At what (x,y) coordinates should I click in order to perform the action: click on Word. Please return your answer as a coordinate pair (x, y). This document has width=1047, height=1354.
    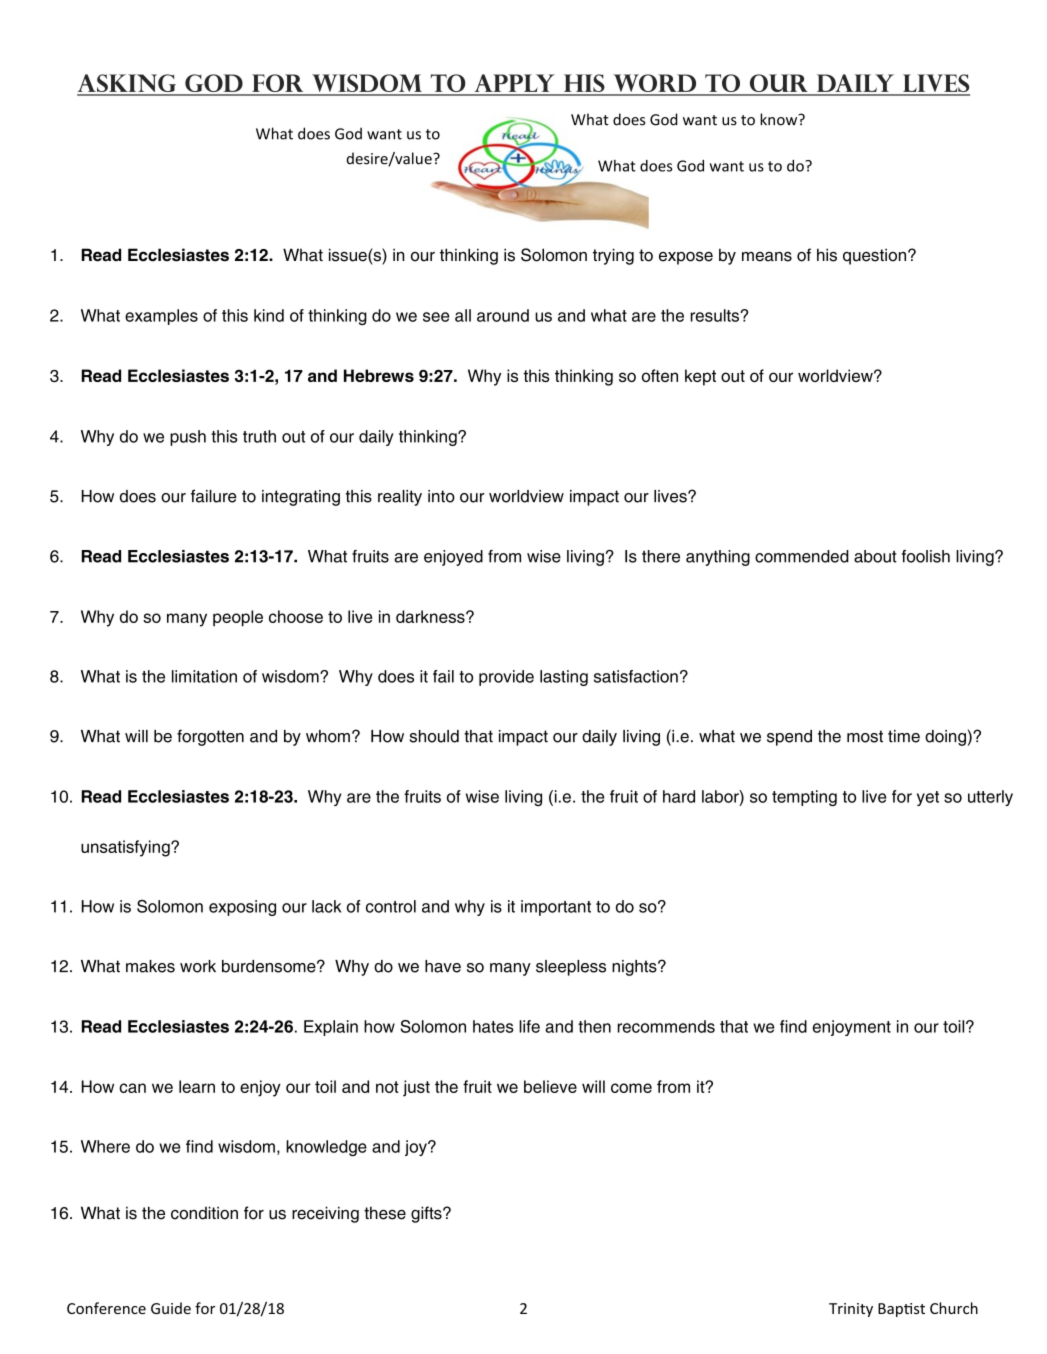
    Looking at the image, I should click on (655, 84).
